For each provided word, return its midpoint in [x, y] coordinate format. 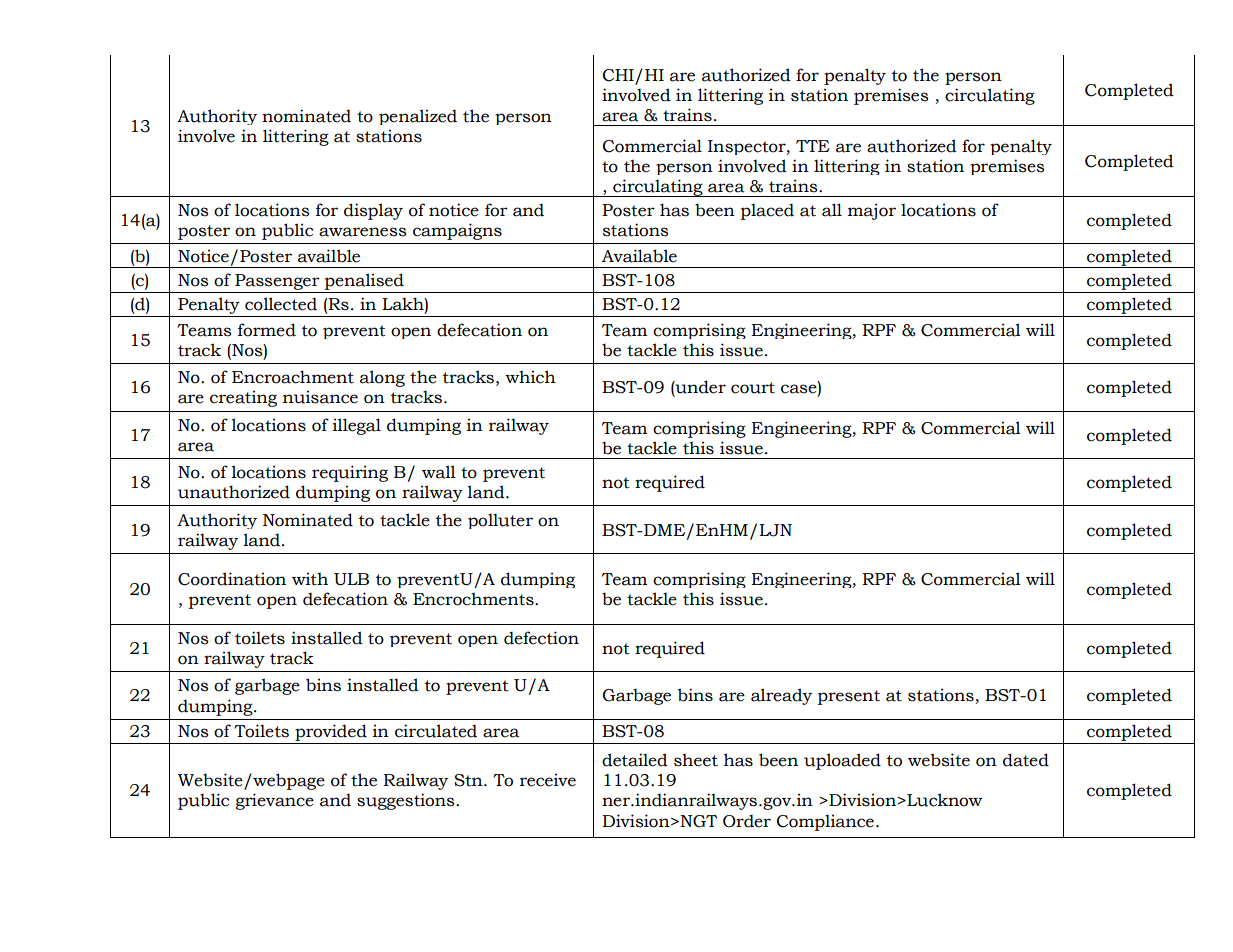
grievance [275, 801]
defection [541, 638]
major [872, 211]
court [753, 388]
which [530, 377]
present [849, 697]
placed [767, 211]
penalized [418, 117]
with [310, 579]
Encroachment [293, 377]
